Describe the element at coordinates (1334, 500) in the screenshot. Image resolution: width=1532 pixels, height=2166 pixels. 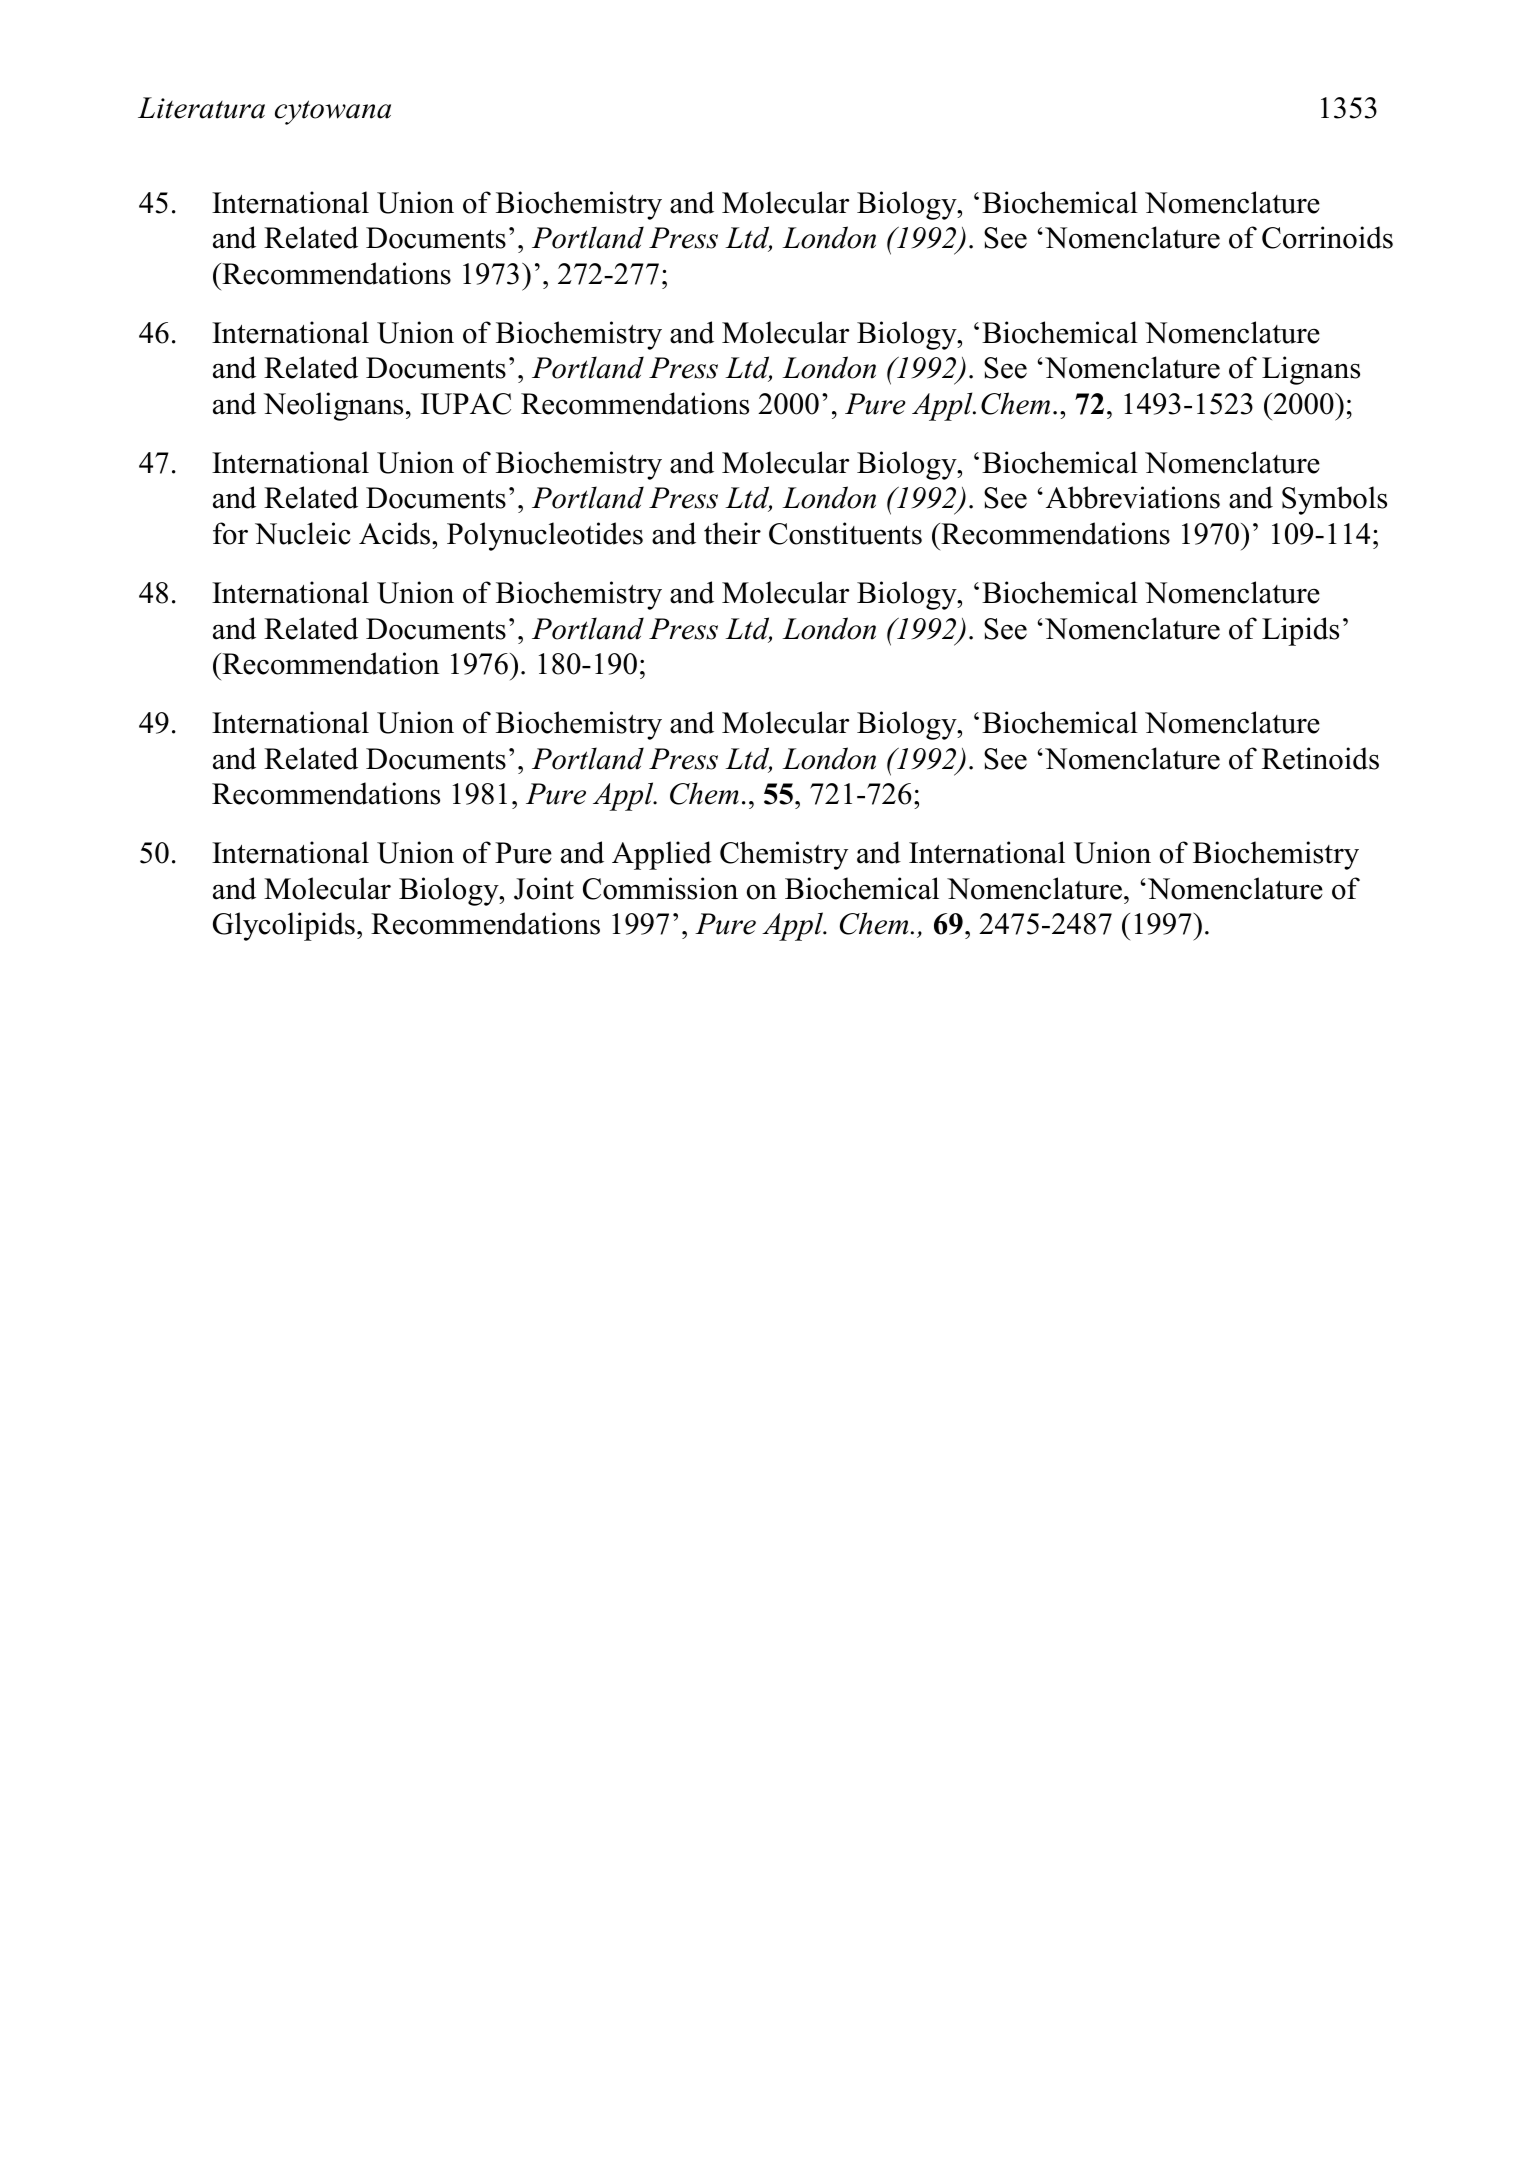
I see `Symbols` at that location.
